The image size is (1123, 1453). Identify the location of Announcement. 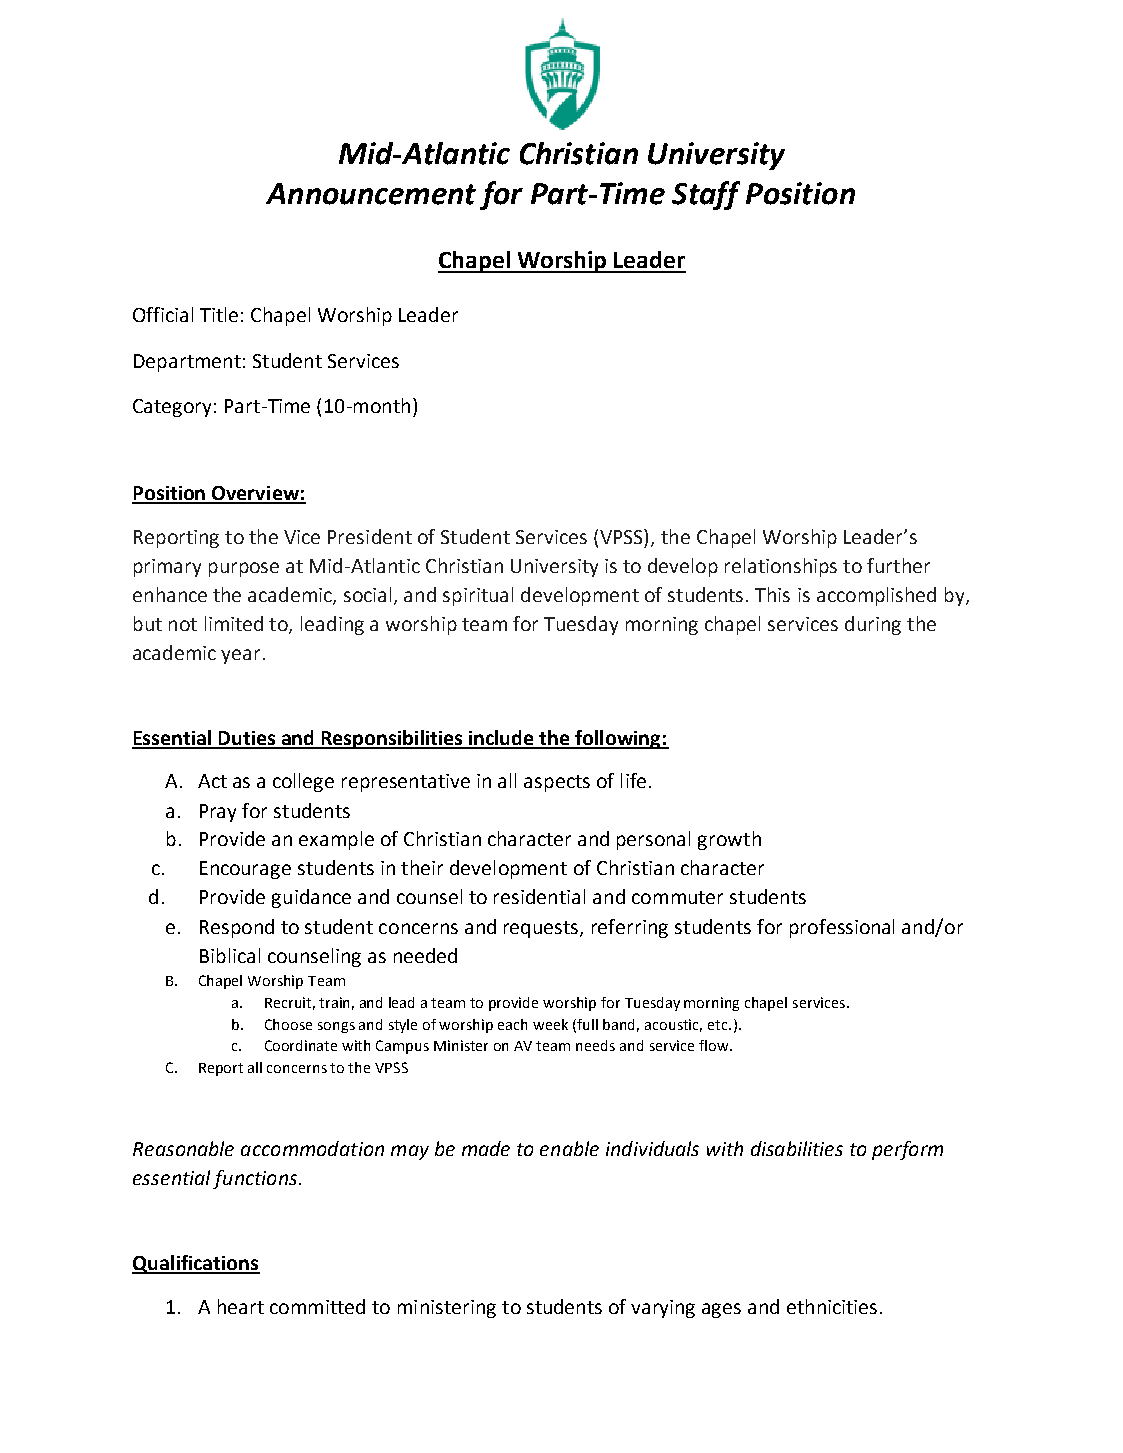
(371, 194).
